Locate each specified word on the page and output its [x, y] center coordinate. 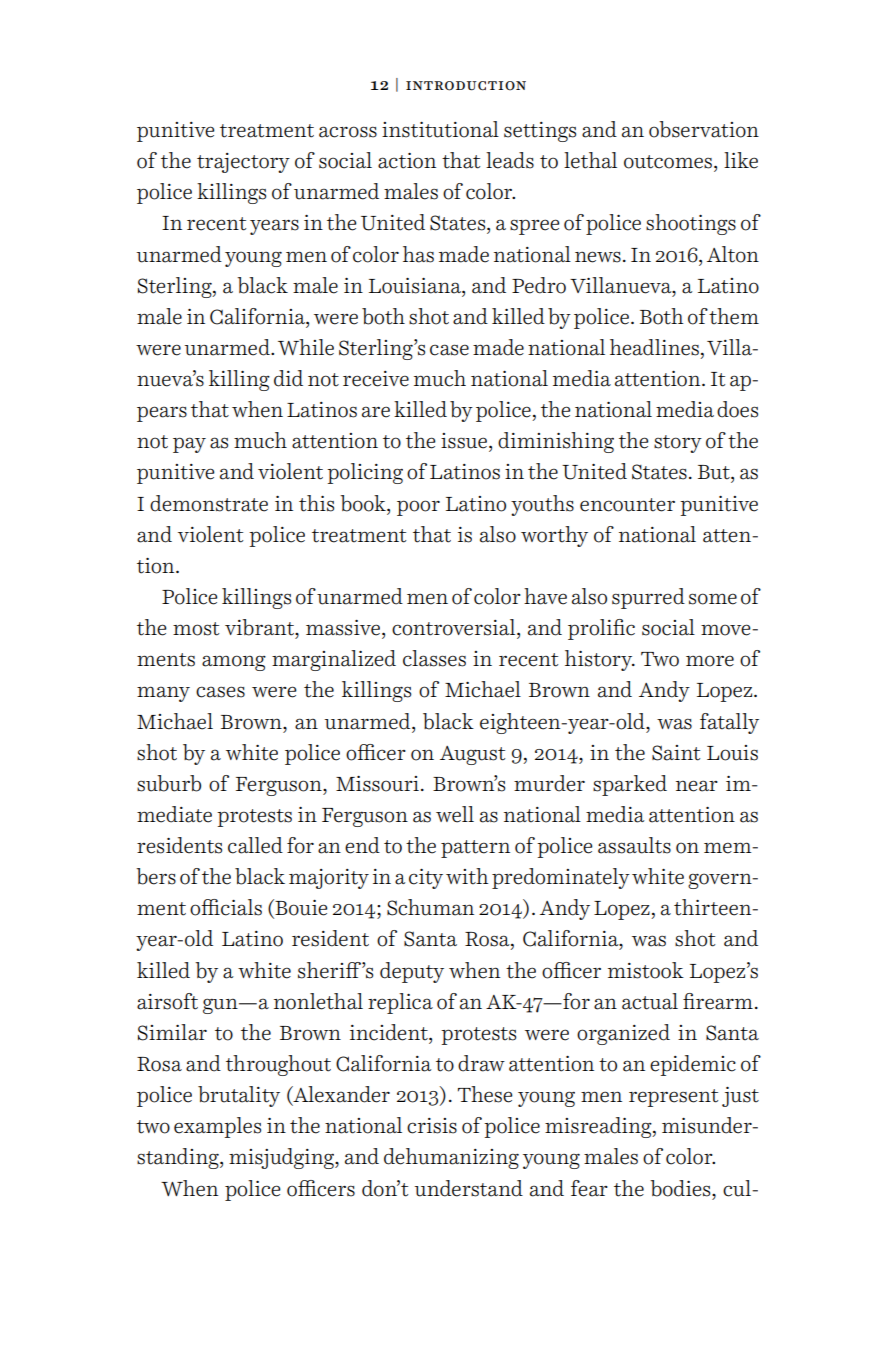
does [737, 409]
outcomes [669, 162]
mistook [646, 970]
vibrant [260, 627]
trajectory [243, 163]
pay [189, 445]
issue [464, 441]
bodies [681, 1188]
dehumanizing [451, 1158]
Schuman [430, 907]
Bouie [300, 908]
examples [217, 1127]
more [710, 661]
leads [510, 160]
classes [434, 658]
